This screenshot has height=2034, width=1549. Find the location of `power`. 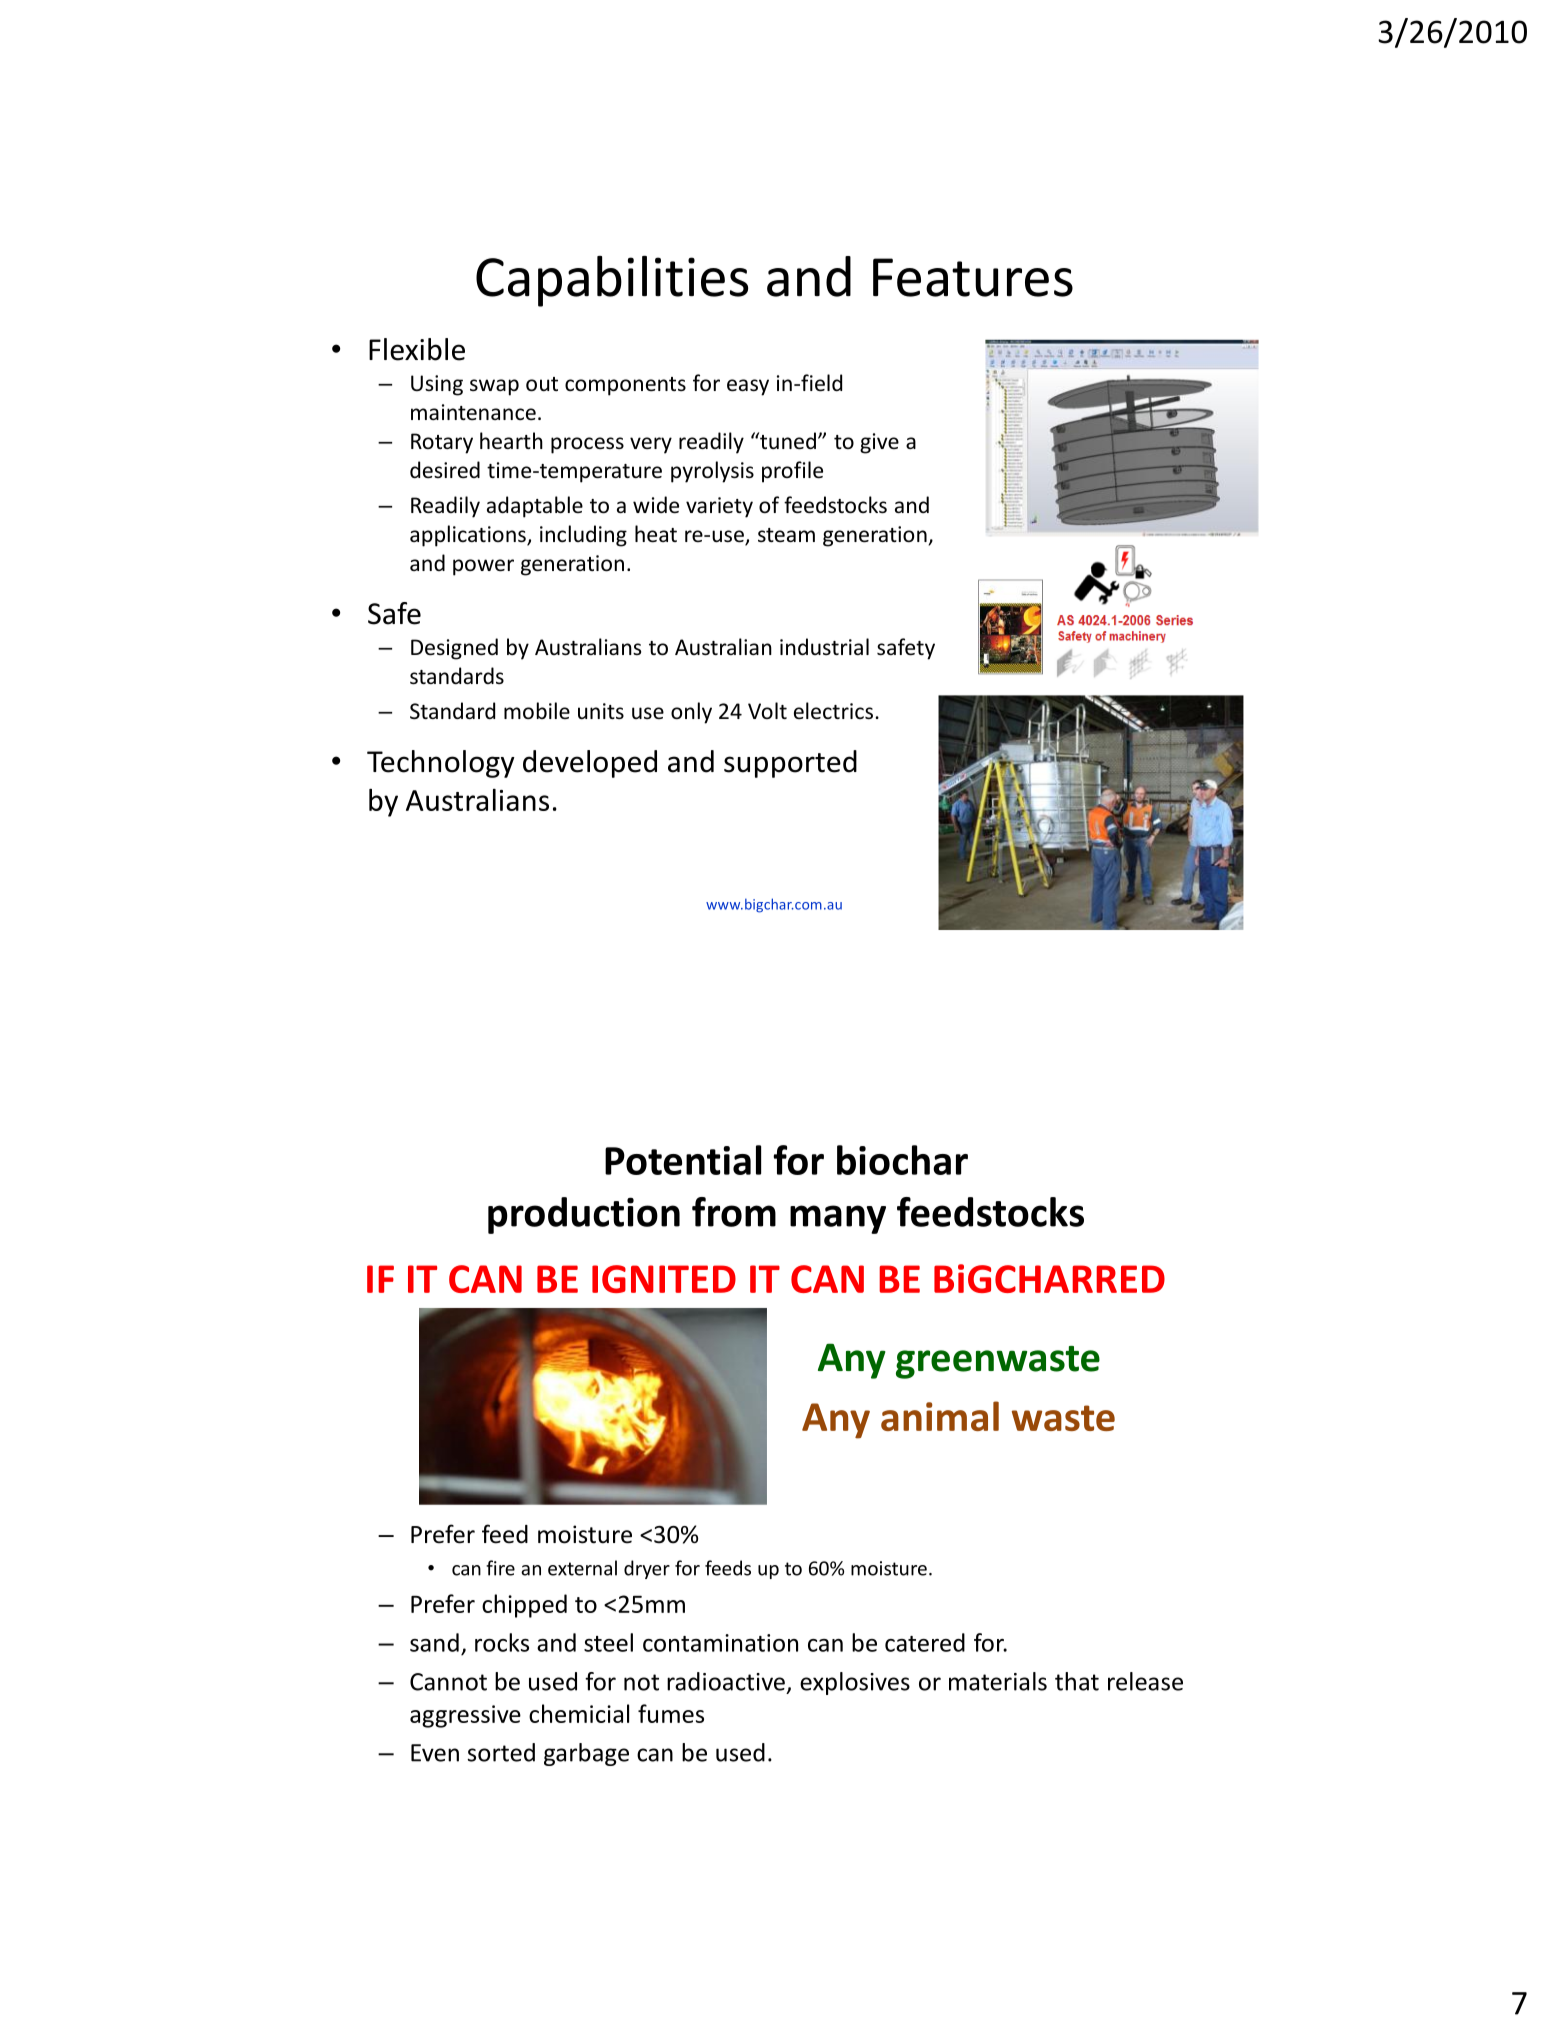

power is located at coordinates (483, 567).
